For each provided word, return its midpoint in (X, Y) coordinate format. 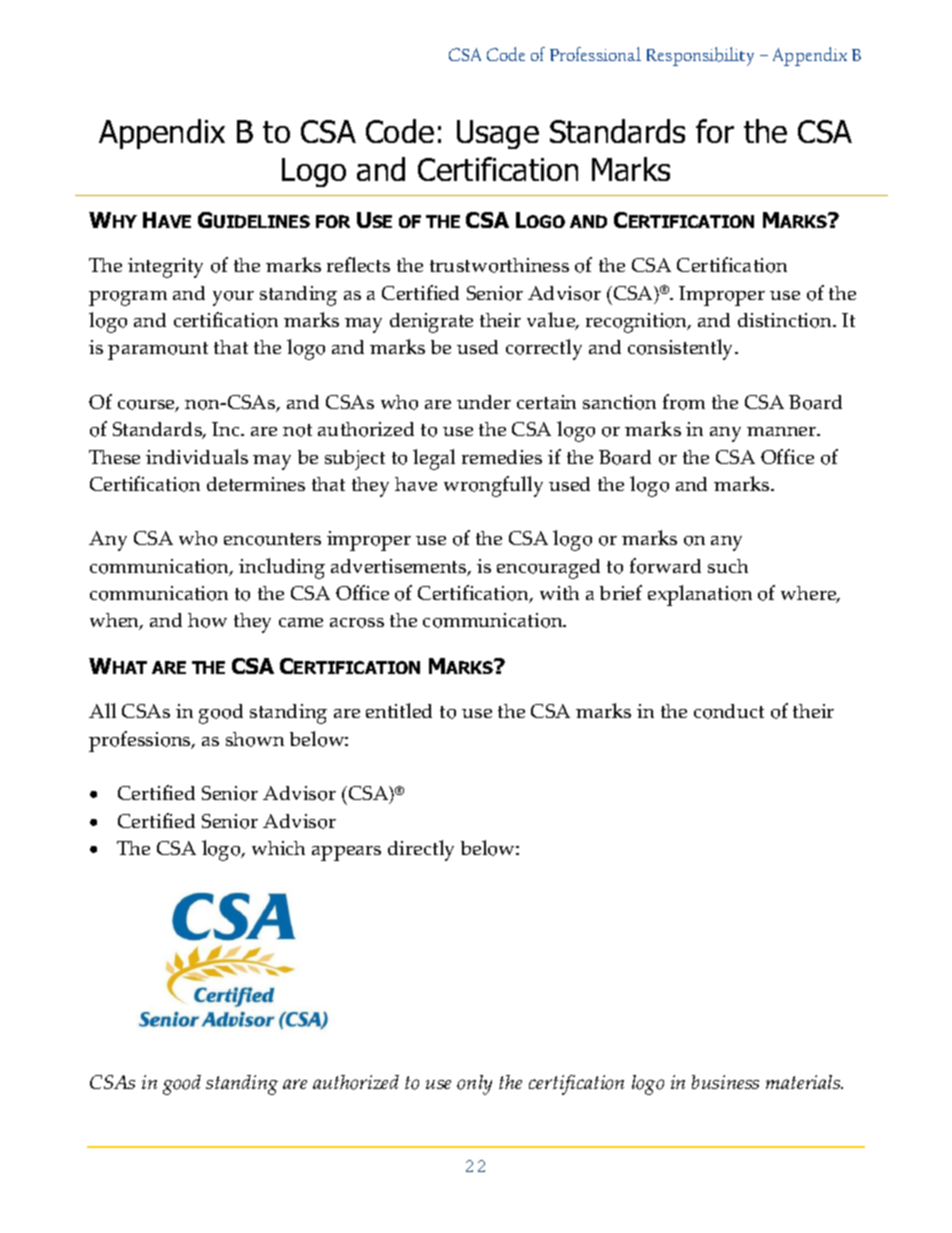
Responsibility (700, 56)
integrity (165, 268)
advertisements (400, 567)
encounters (272, 539)
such (728, 566)
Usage (498, 134)
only (474, 1085)
